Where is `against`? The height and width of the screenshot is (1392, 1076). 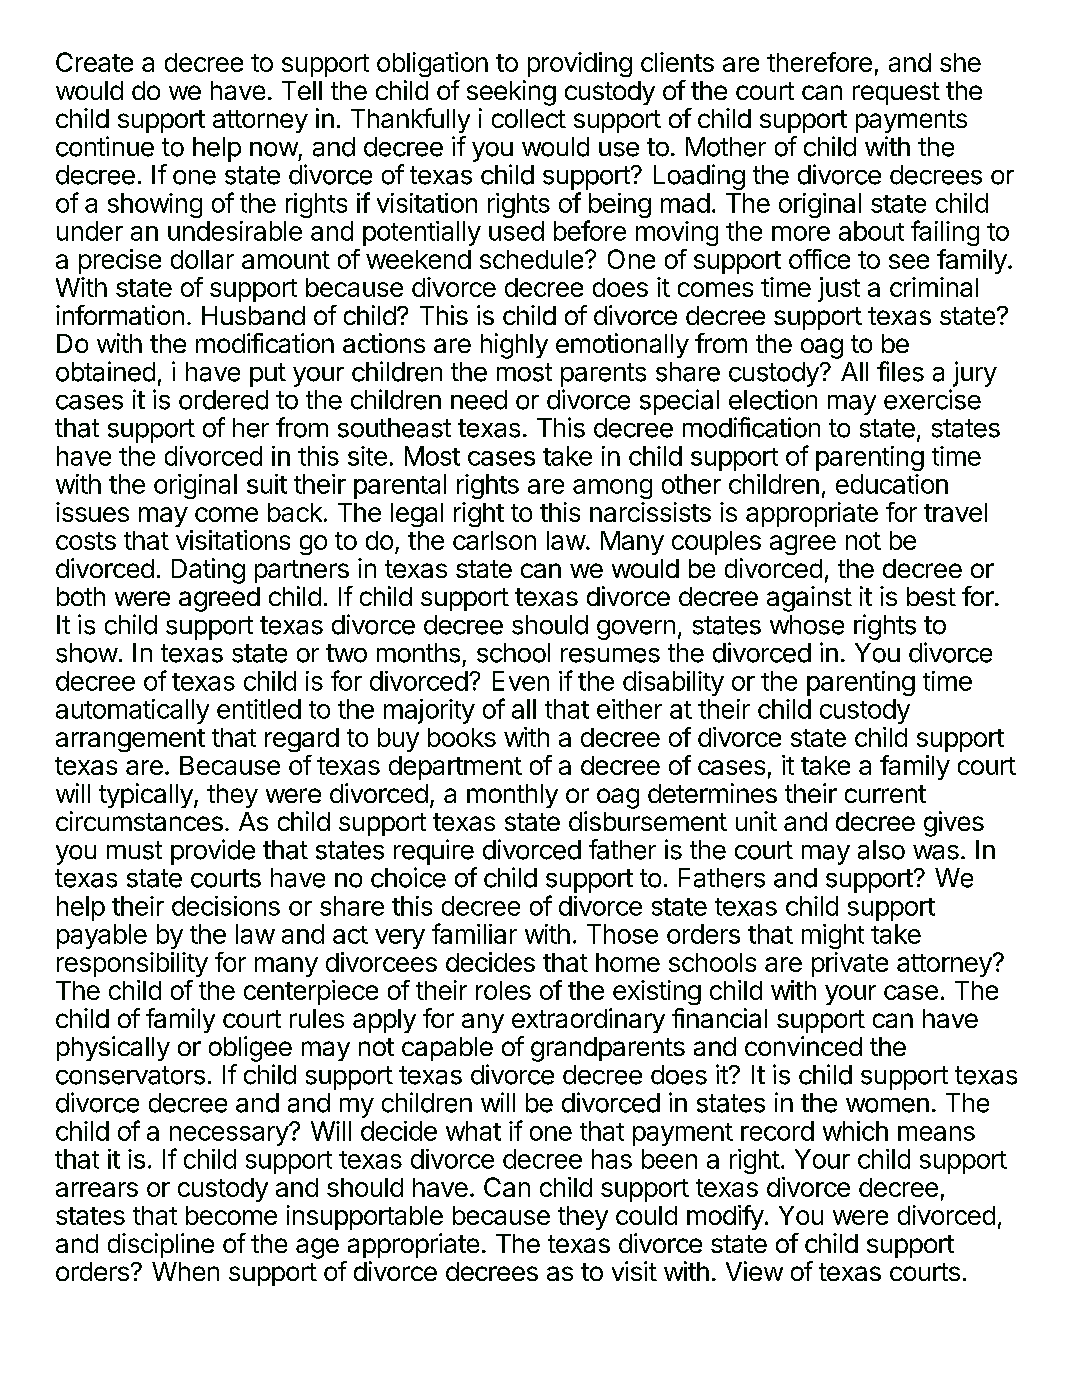
against is located at coordinates (809, 599).
